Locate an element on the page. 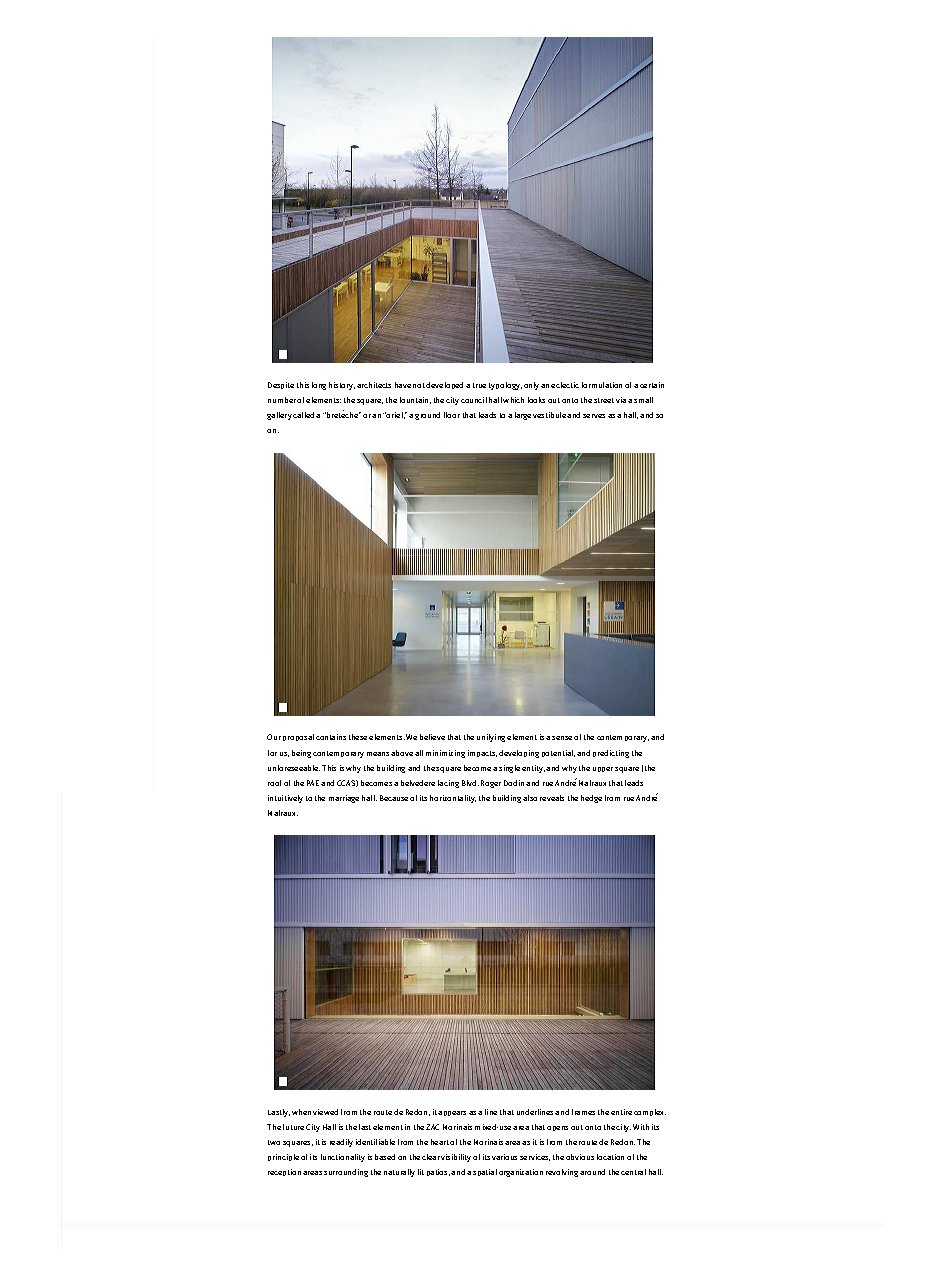 The width and height of the page is (935, 1288). floor is located at coordinates (452, 415).
